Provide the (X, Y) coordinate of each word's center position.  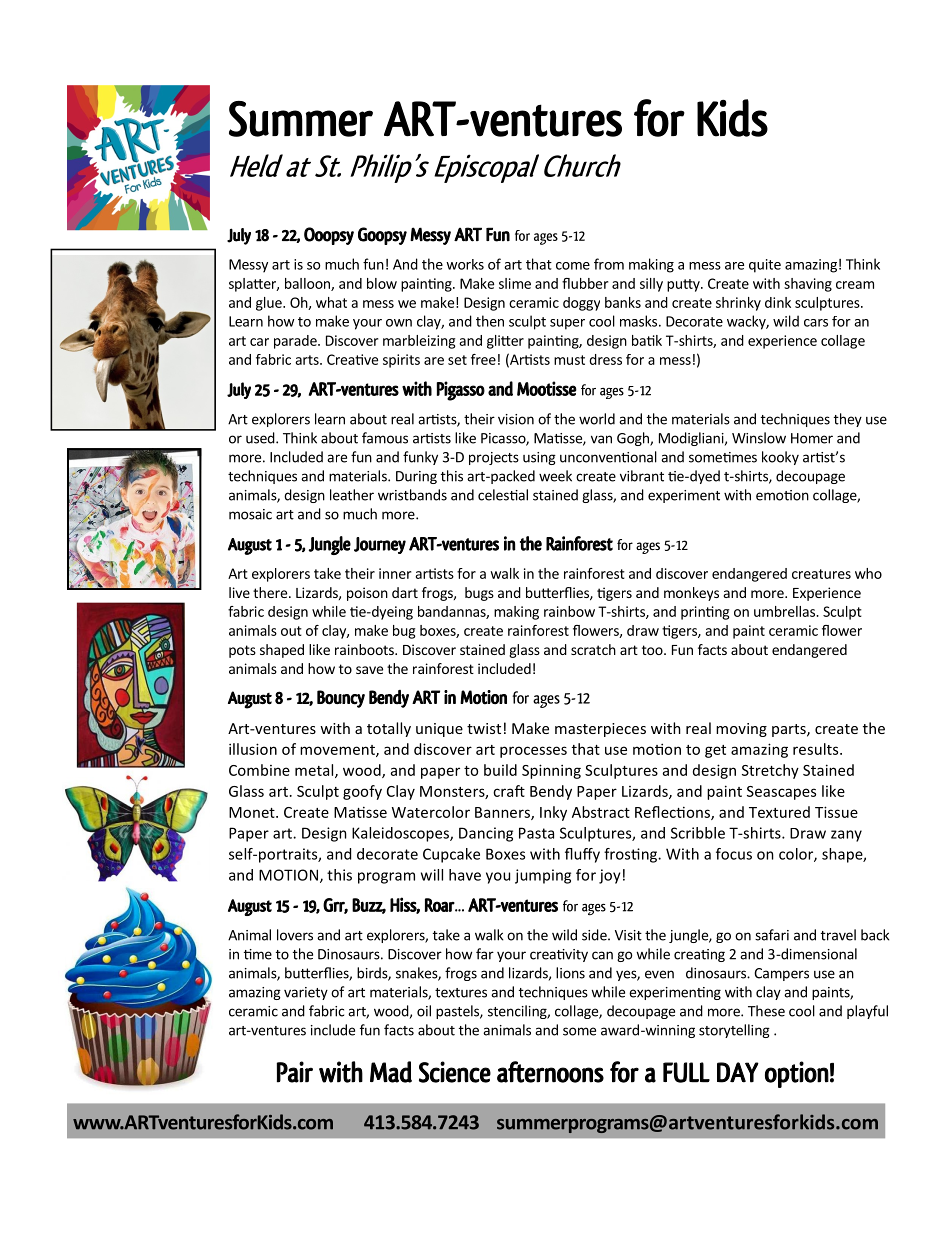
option (797, 1074)
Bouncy (341, 699)
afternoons (550, 1072)
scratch (593, 649)
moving (741, 730)
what (331, 302)
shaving (808, 285)
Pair (295, 1072)
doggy (581, 304)
